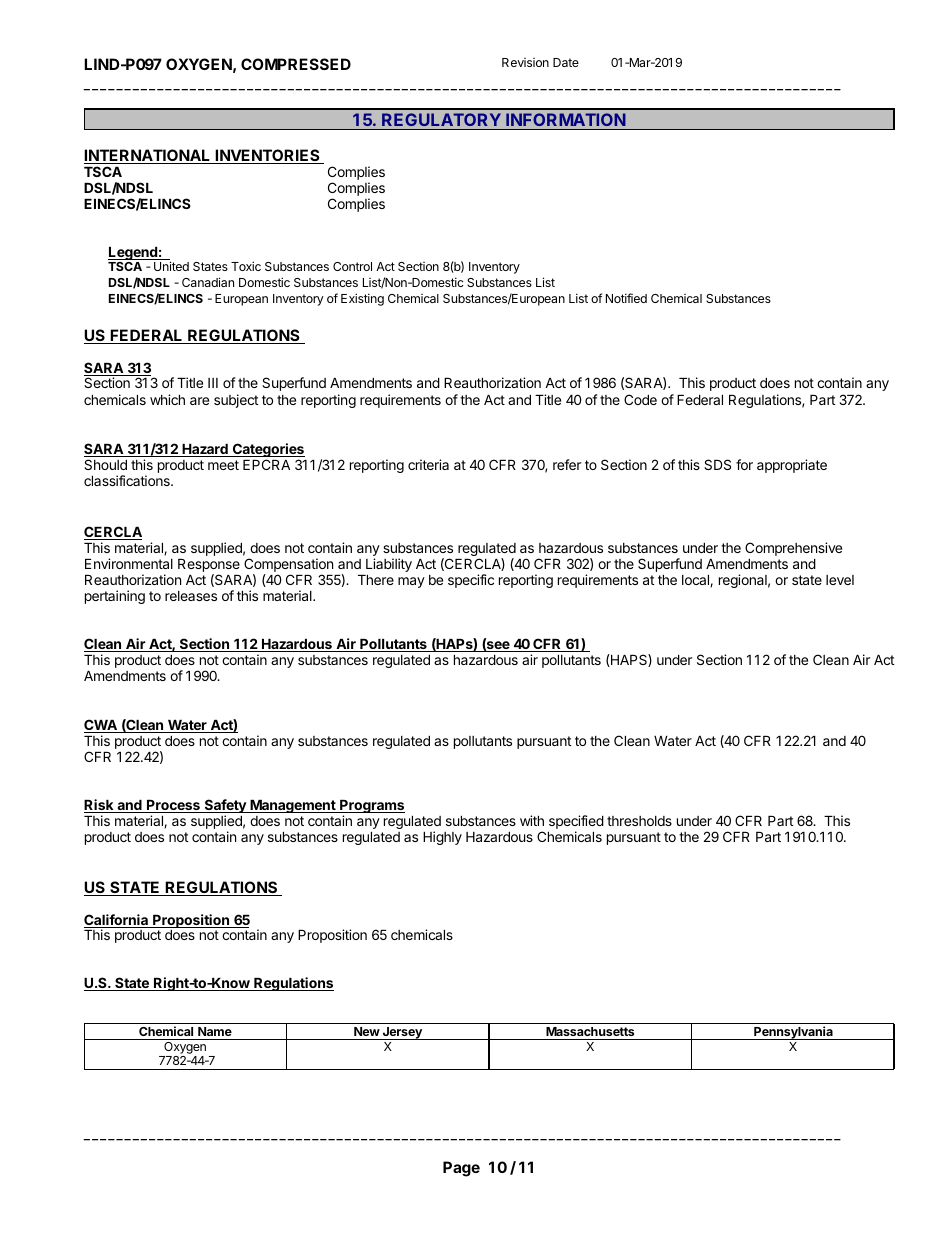 The image size is (952, 1233). Describe the element at coordinates (566, 62) in the page. I see `Date` at that location.
